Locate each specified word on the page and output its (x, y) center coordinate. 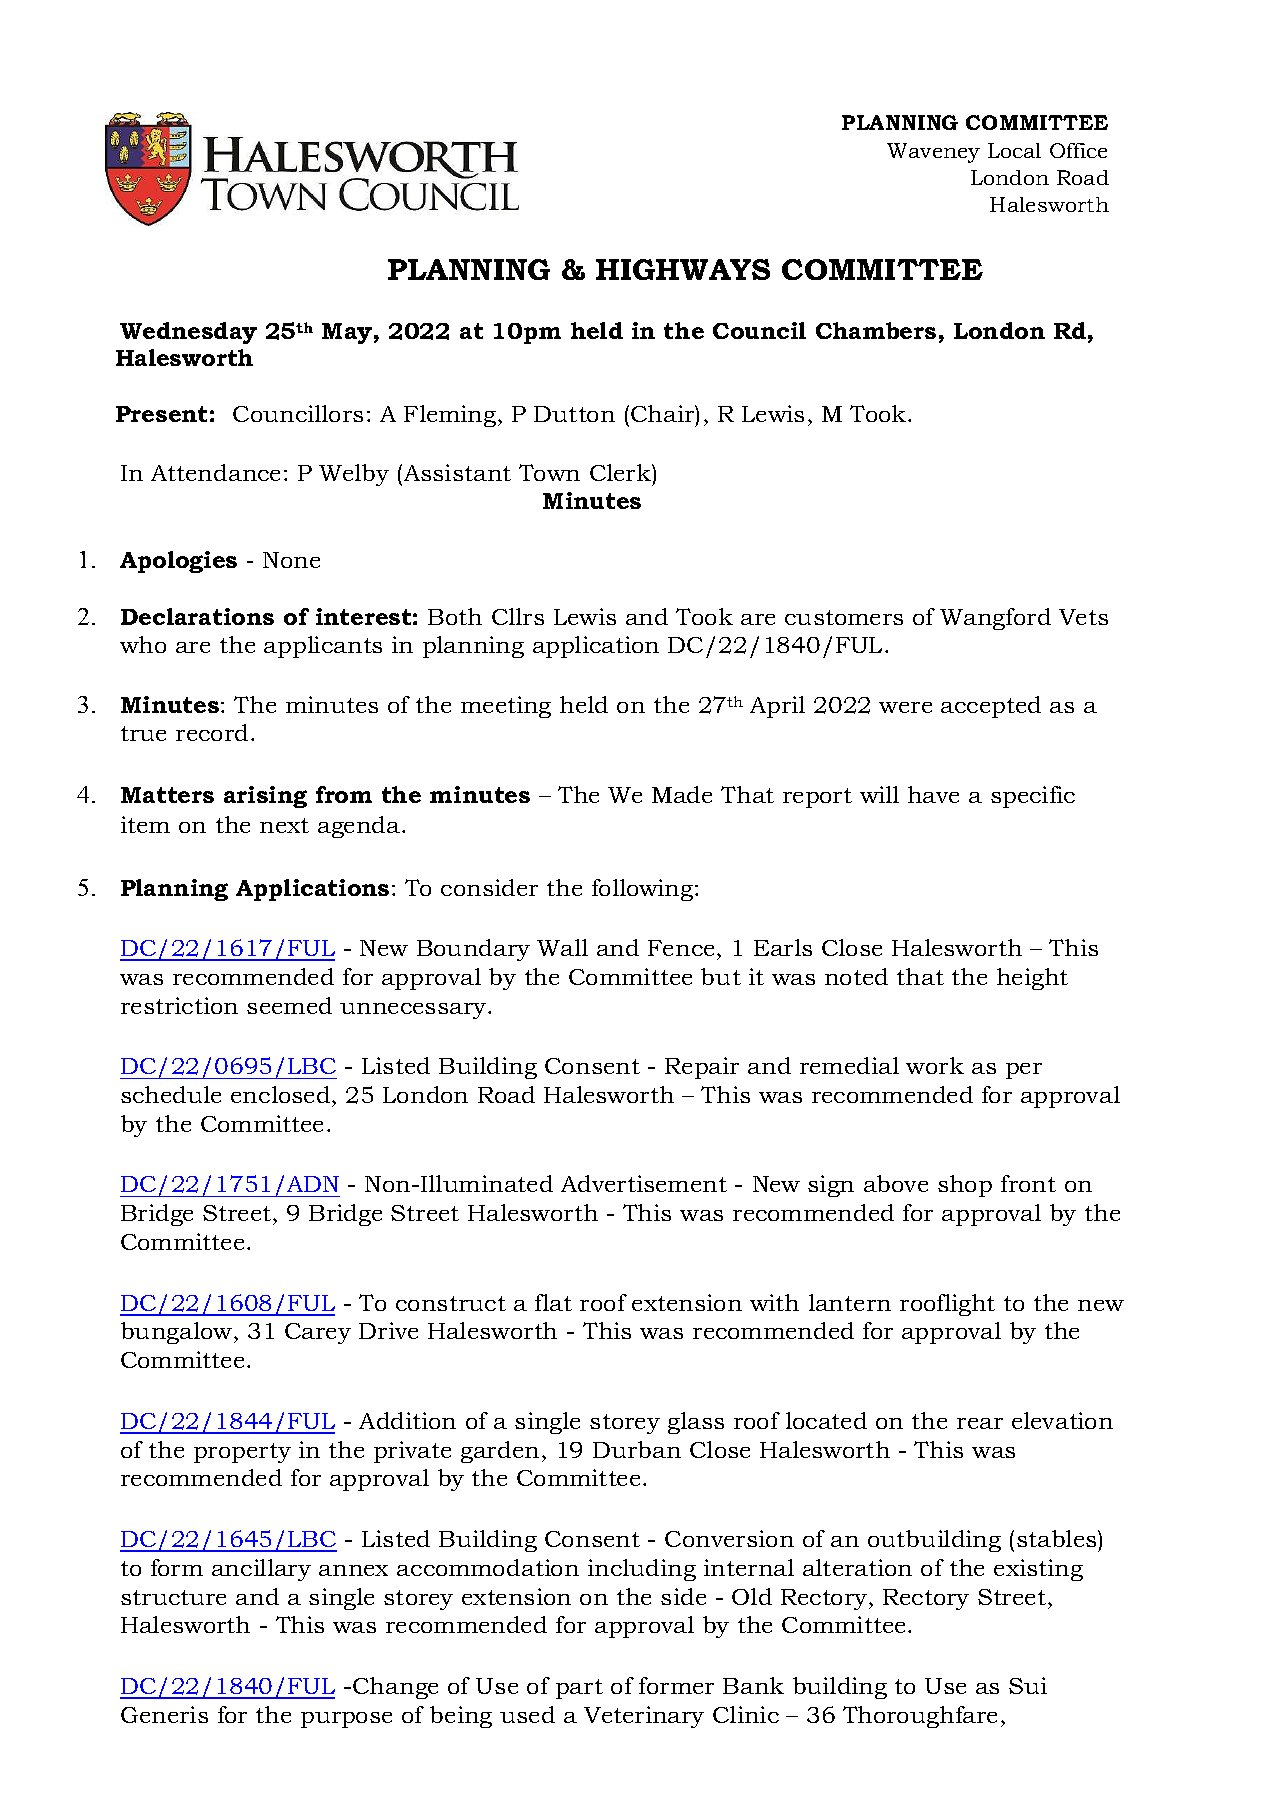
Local (1014, 150)
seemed (289, 1005)
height (1032, 979)
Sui (1028, 1685)
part (579, 1689)
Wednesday (188, 333)
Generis (164, 1714)
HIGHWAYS (683, 269)
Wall (562, 947)
